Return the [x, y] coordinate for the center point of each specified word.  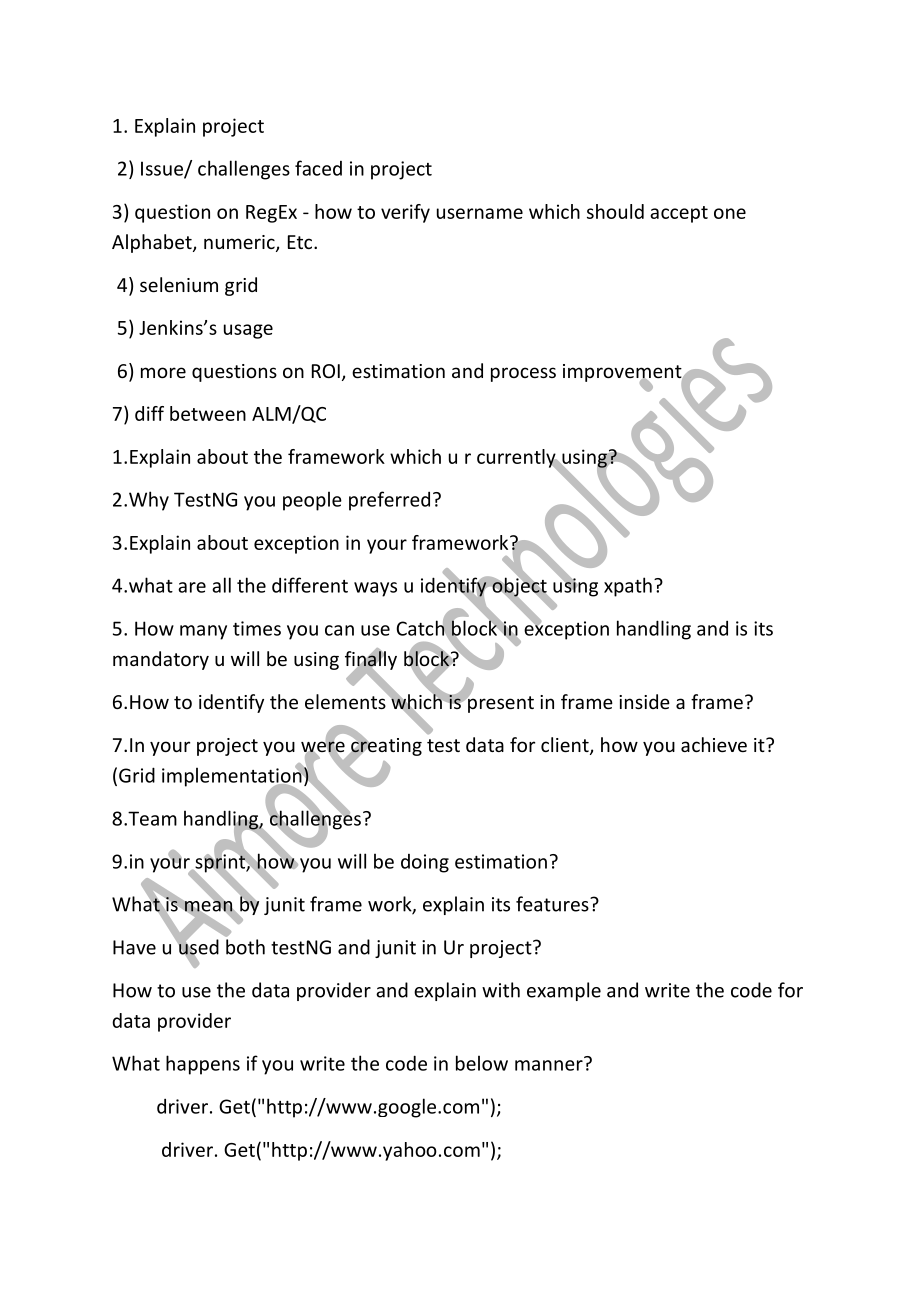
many [203, 632]
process [523, 374]
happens [203, 1065]
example [564, 991]
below [482, 1063]
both [245, 947]
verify [405, 213]
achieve [714, 744]
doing [425, 863]
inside [644, 701]
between [208, 413]
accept [679, 214]
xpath [628, 587]
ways [375, 589]
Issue [163, 169]
